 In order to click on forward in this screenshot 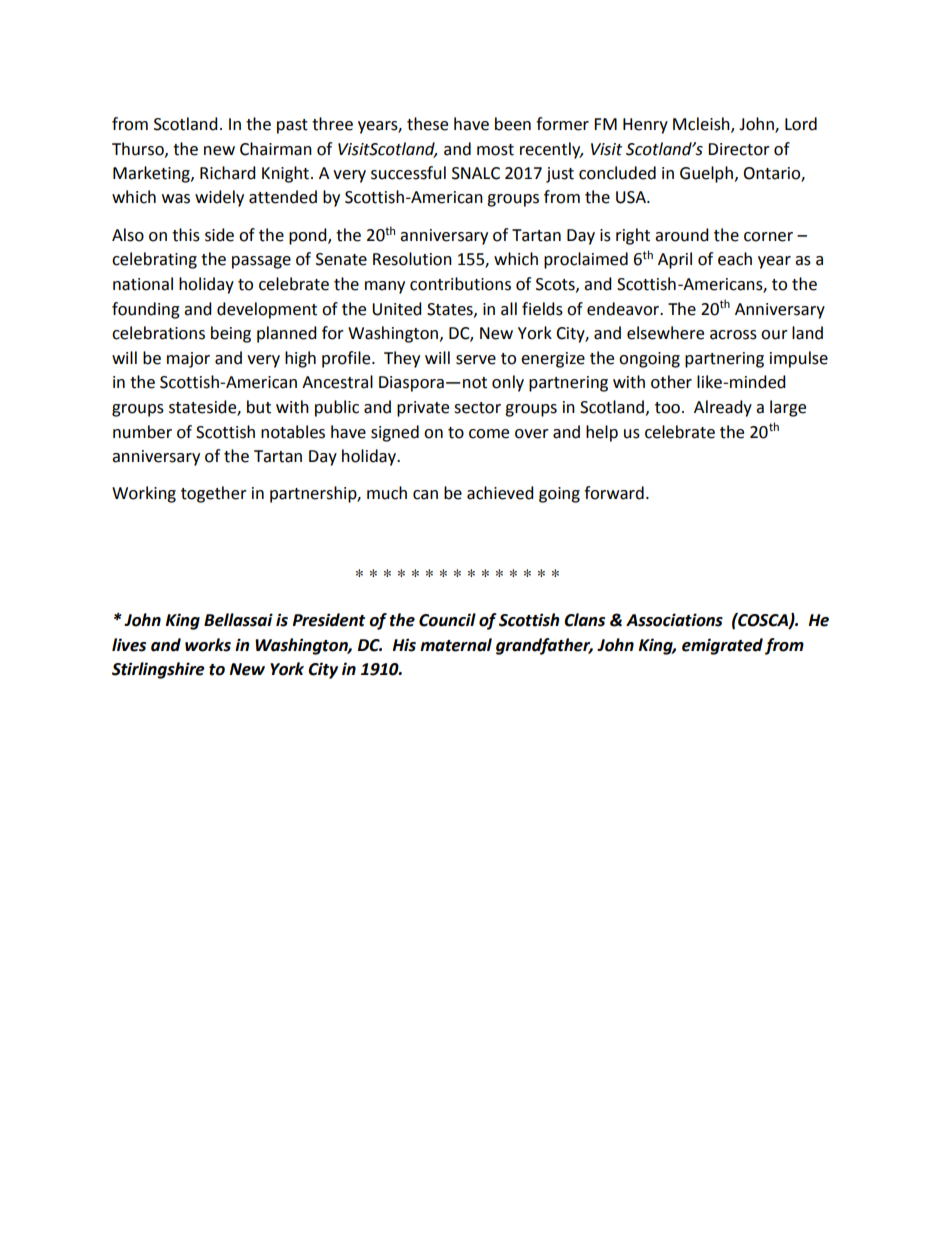, I will do `click(614, 493)`.
